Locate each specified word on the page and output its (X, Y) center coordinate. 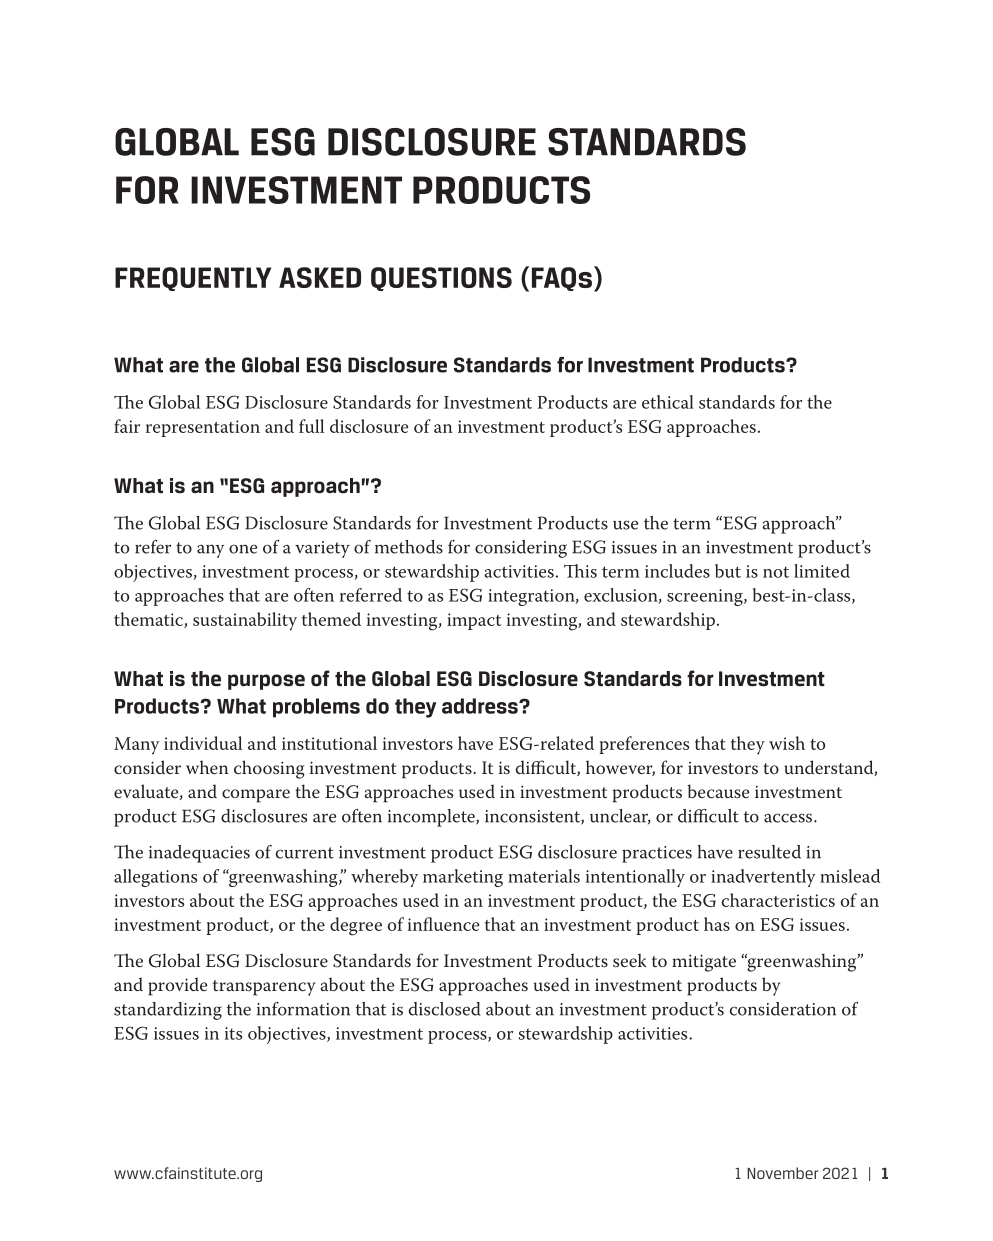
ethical (668, 402)
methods (409, 547)
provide (177, 986)
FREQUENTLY (193, 279)
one (243, 549)
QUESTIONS (441, 279)
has (717, 924)
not (776, 572)
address (481, 706)
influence (443, 924)
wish (787, 743)
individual (203, 743)
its (233, 1033)
